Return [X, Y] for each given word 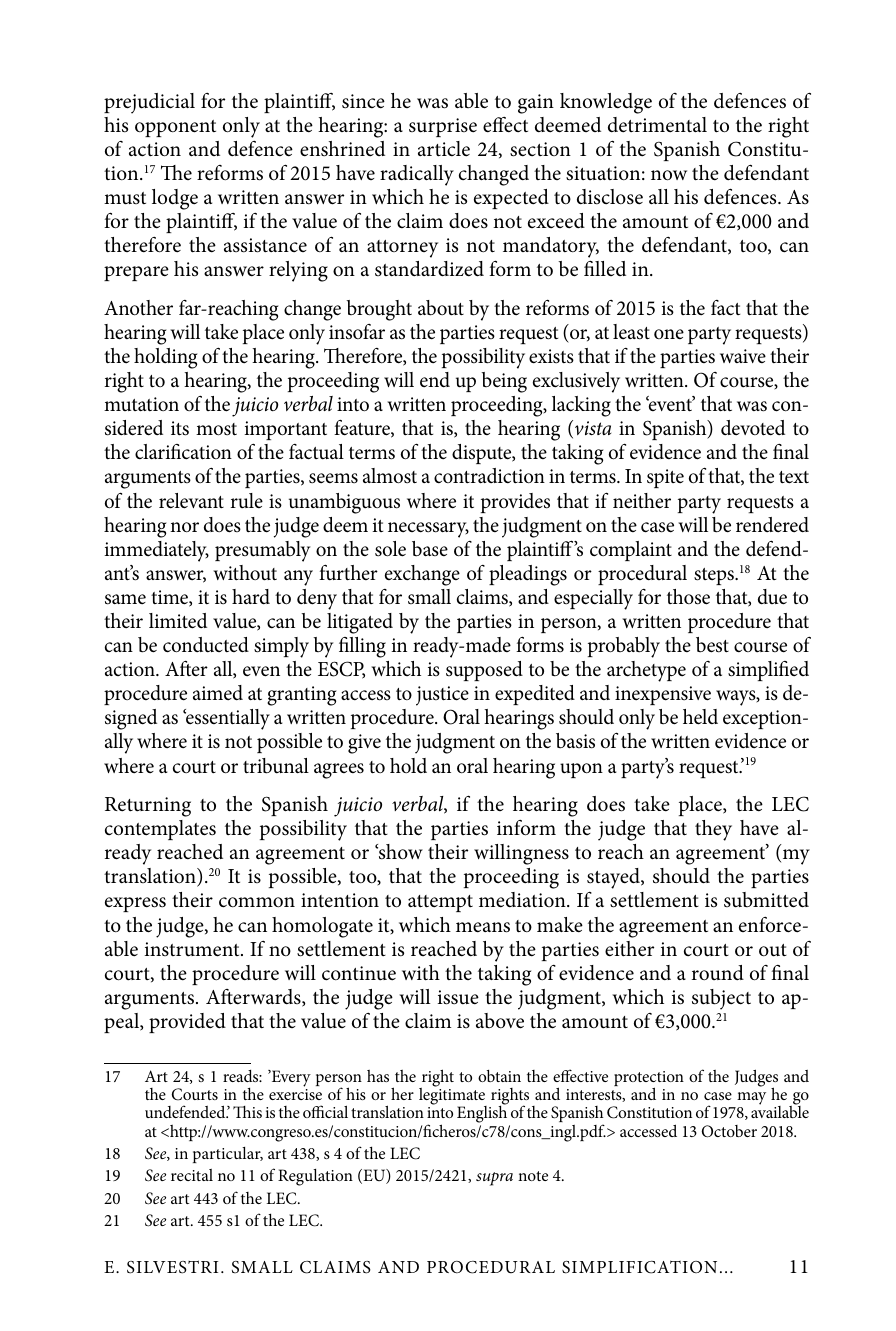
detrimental [657, 125]
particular [228, 1155]
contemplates [160, 830]
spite [665, 478]
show [400, 852]
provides [515, 503]
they [713, 830]
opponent [175, 128]
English [483, 1115]
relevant [191, 501]
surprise [443, 127]
